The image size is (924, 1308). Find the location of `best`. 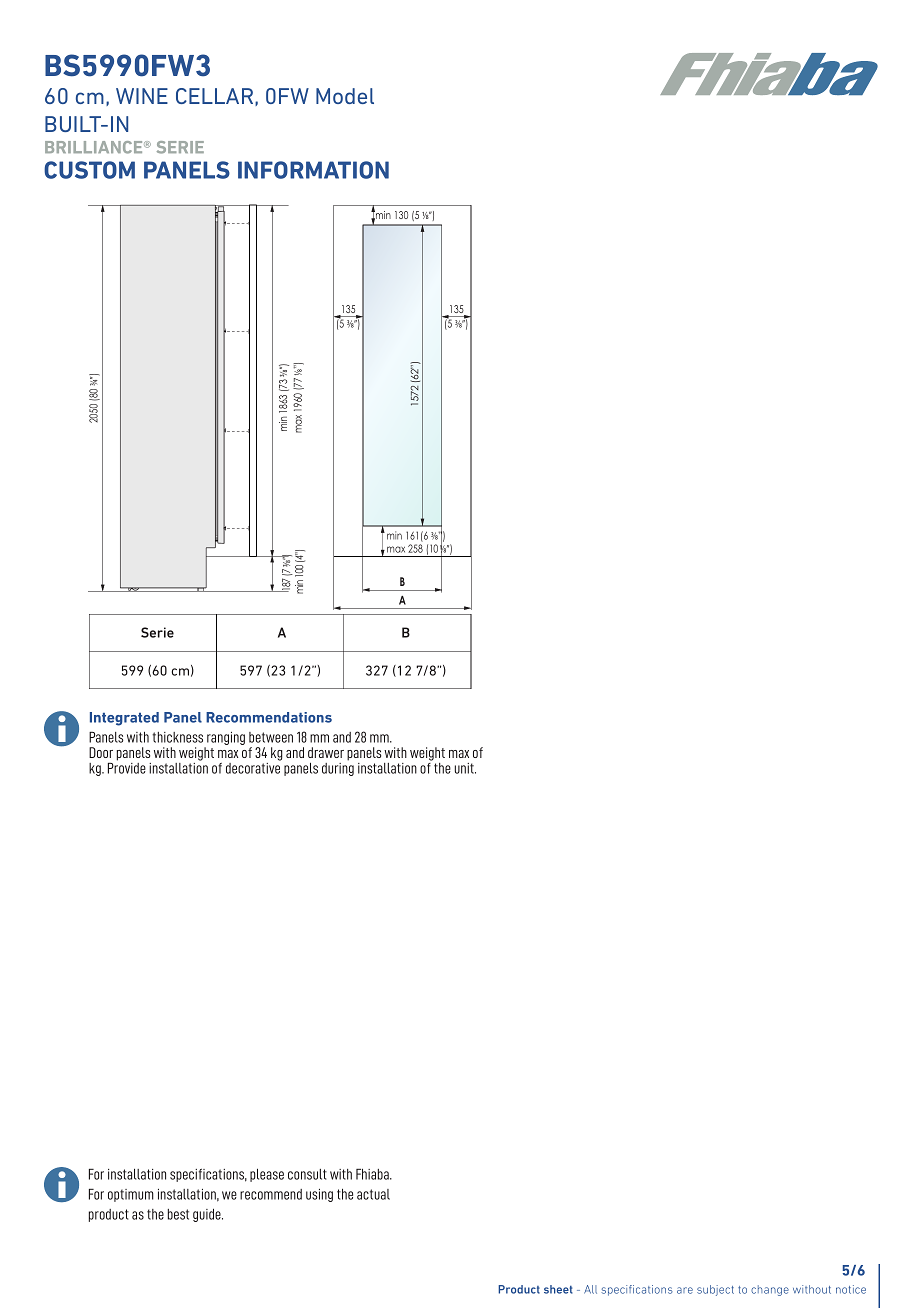

best is located at coordinates (178, 1214).
